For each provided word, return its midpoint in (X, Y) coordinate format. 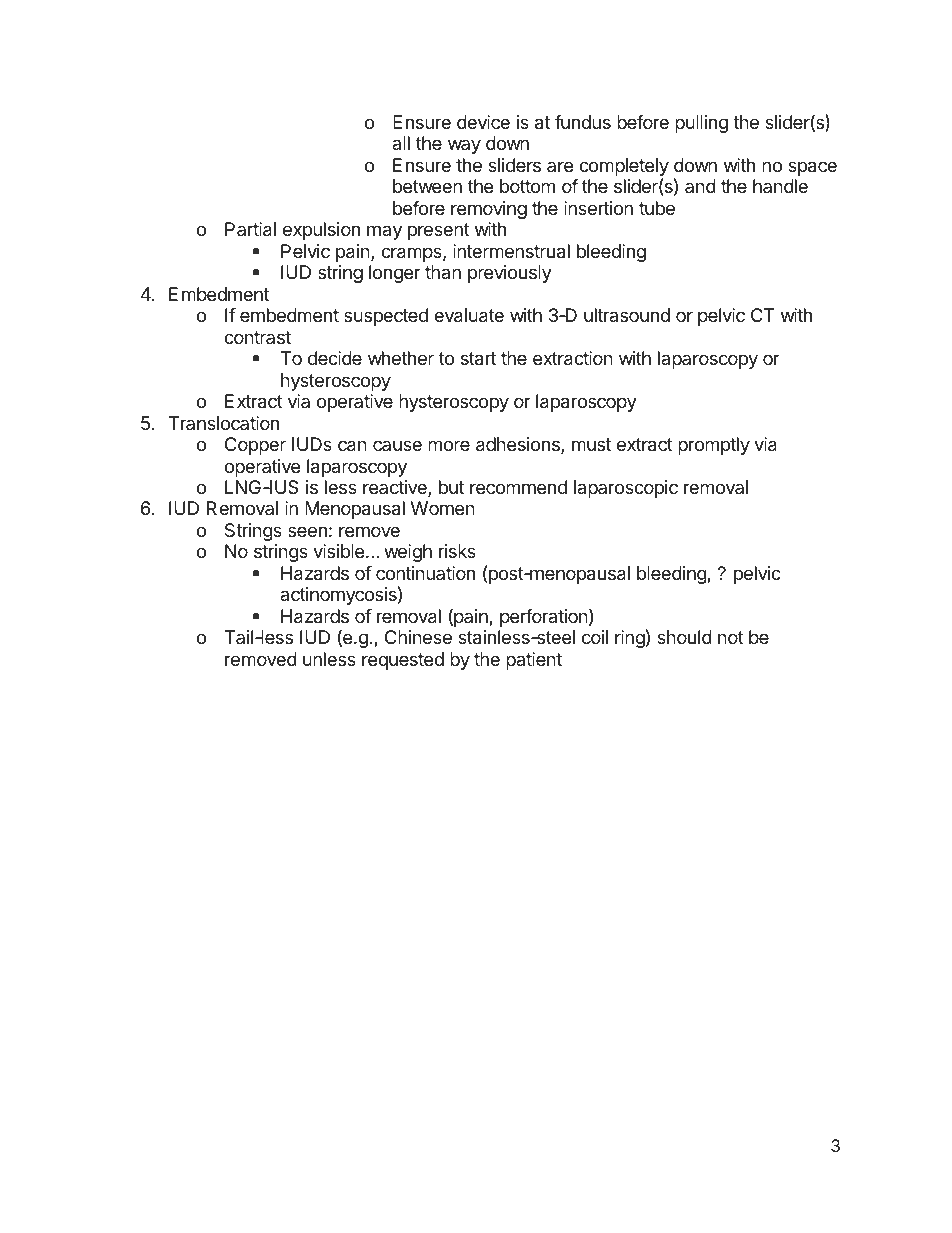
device (483, 122)
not (731, 637)
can (352, 446)
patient (534, 661)
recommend (518, 487)
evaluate (469, 315)
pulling (701, 124)
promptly (714, 446)
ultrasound (627, 315)
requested (403, 661)
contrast (257, 337)
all (401, 143)
